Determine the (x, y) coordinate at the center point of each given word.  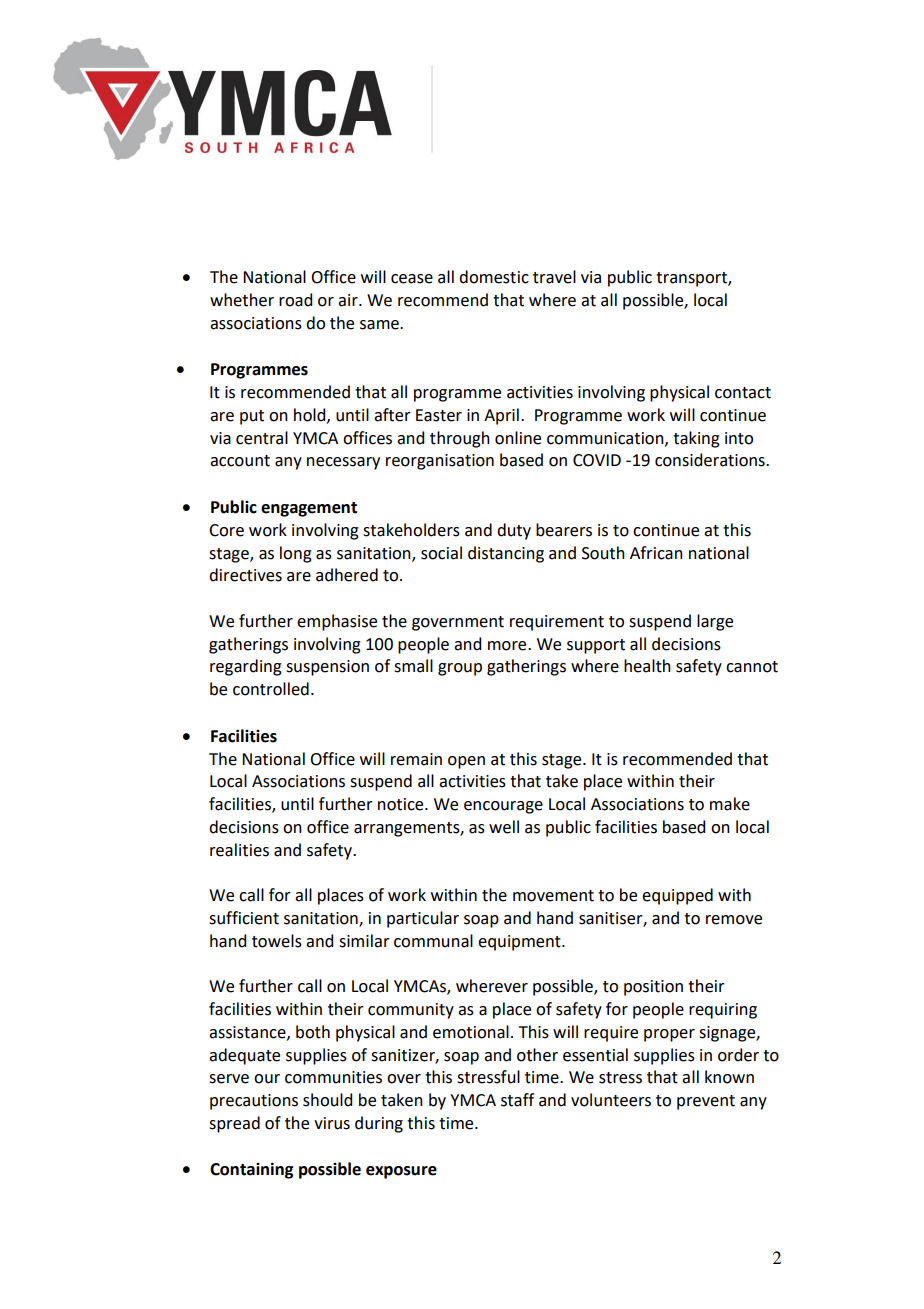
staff (517, 1100)
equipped (677, 896)
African (656, 553)
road (295, 300)
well (504, 827)
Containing (252, 1170)
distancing (506, 554)
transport (692, 279)
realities (239, 850)
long (296, 554)
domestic (494, 277)
